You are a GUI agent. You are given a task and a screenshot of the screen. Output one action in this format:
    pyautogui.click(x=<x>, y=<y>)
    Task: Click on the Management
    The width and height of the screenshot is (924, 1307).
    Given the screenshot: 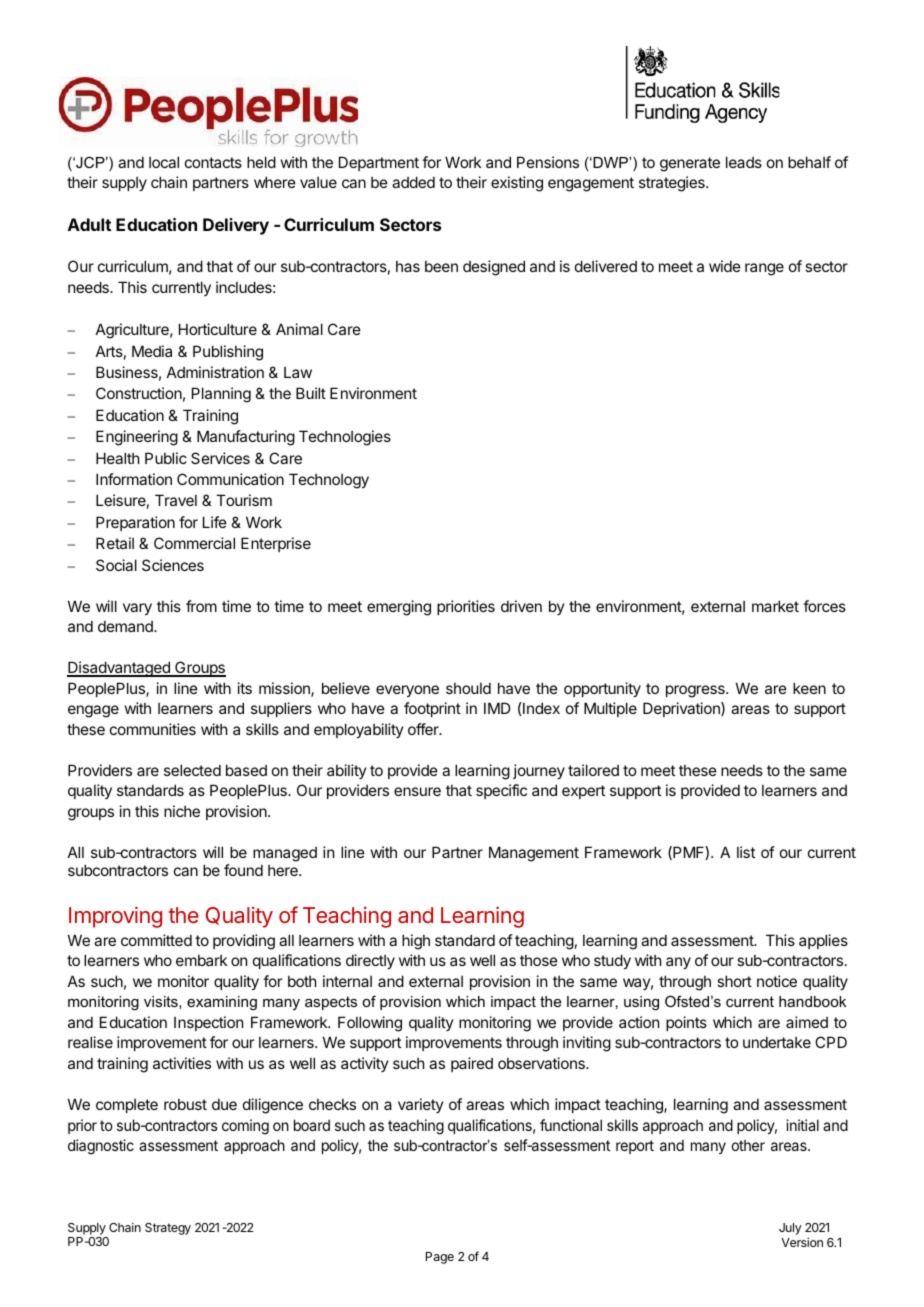 What is the action you would take?
    pyautogui.click(x=534, y=854)
